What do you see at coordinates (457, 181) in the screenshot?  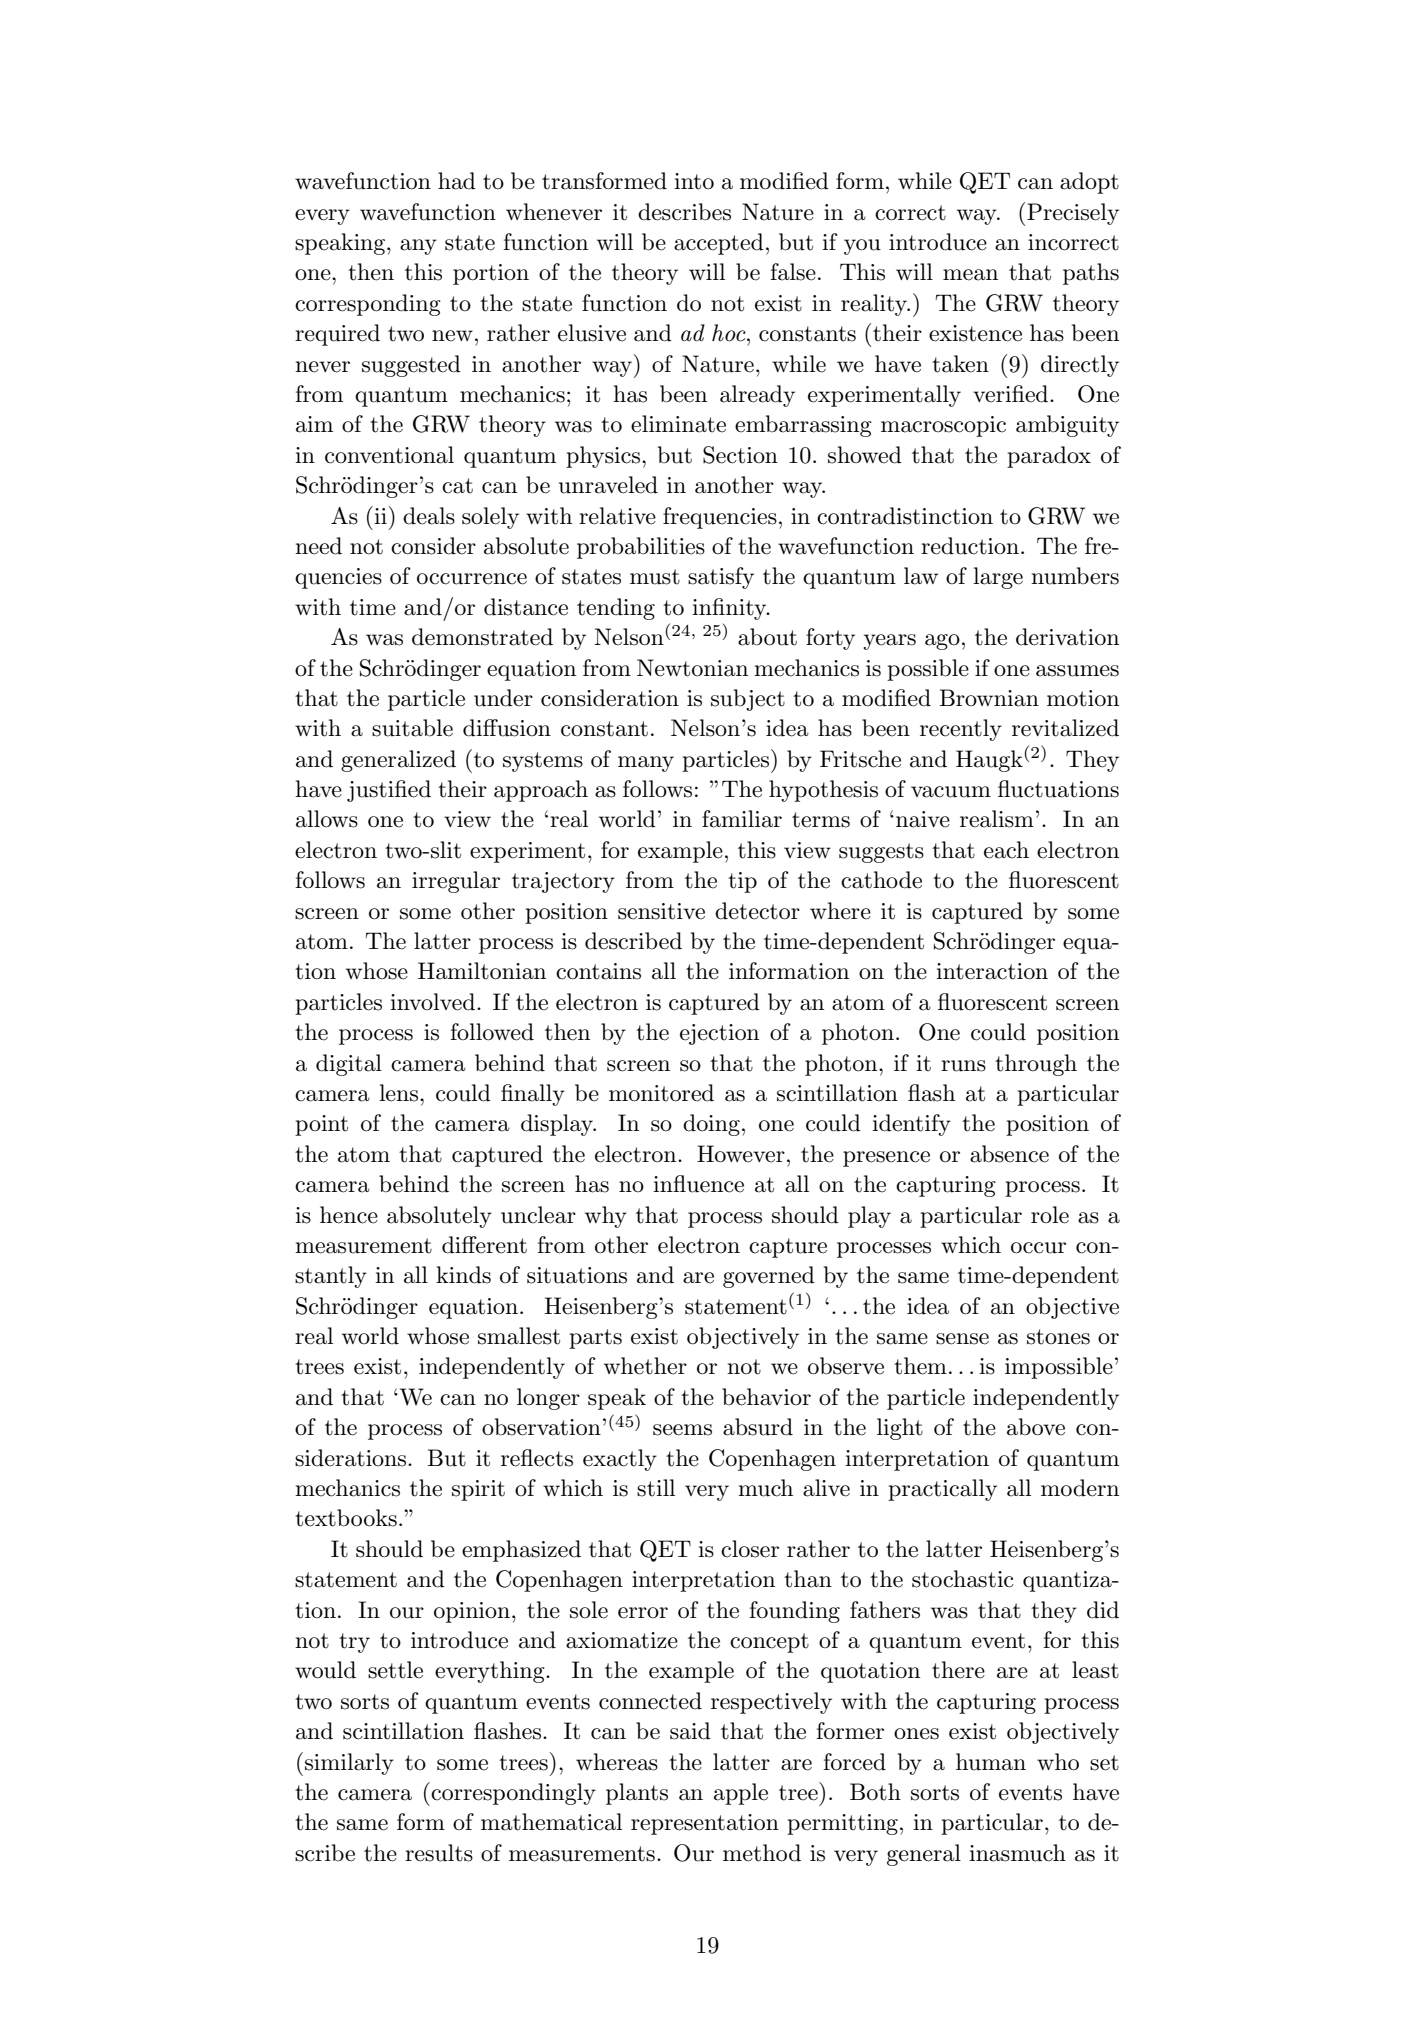 I see `had` at bounding box center [457, 181].
